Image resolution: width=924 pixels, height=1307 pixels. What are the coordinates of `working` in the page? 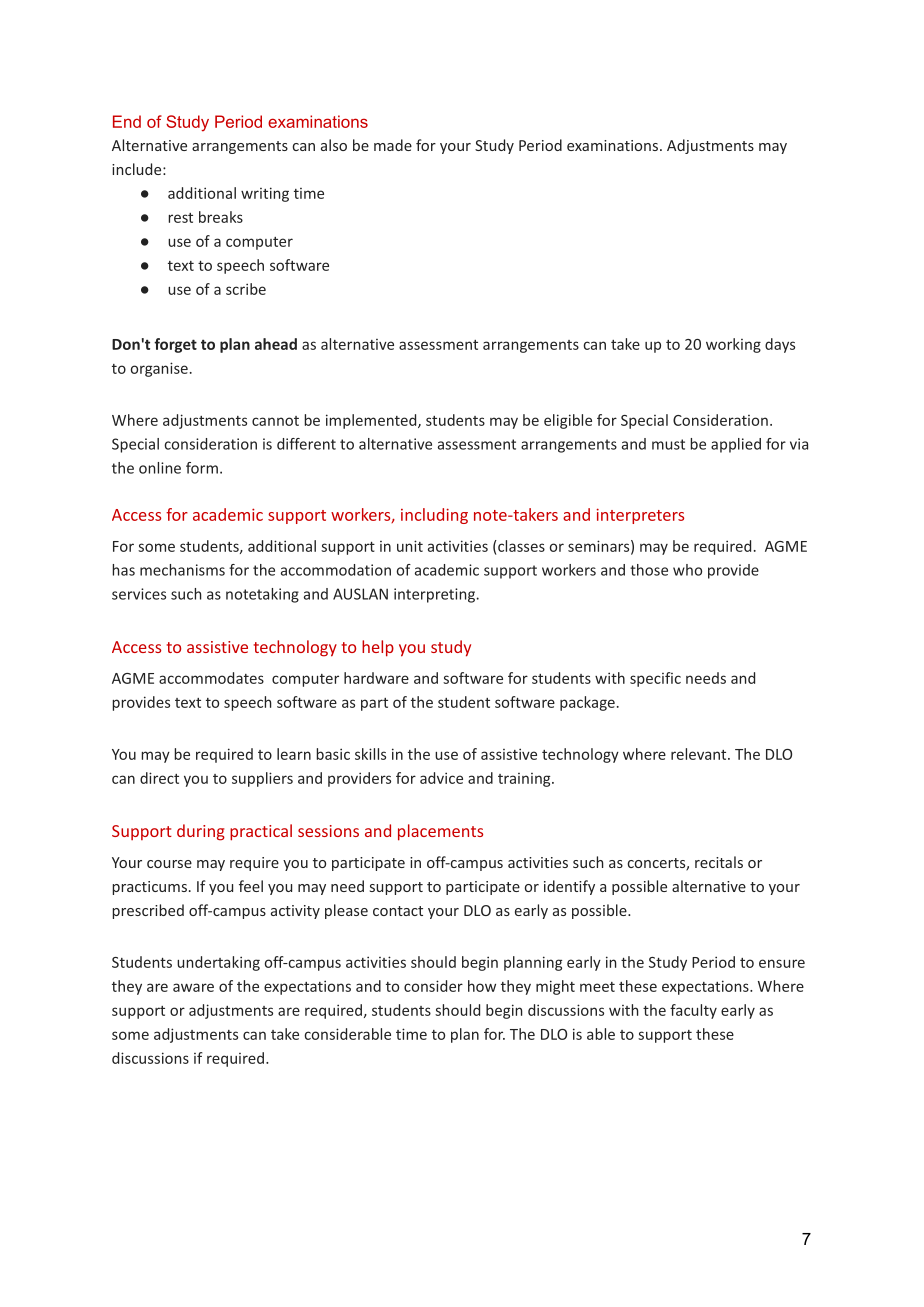 It's located at (733, 345).
